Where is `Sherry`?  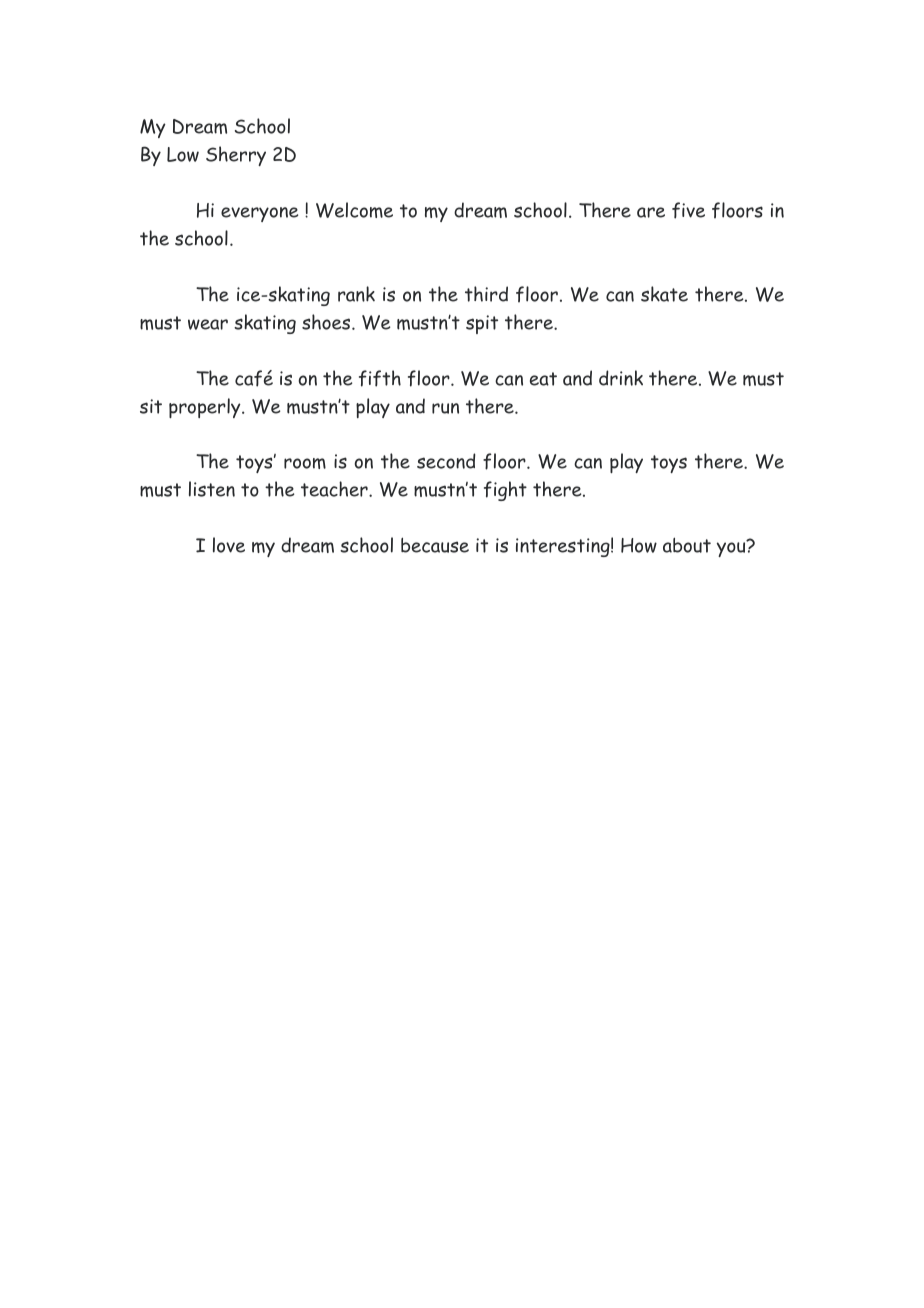 Sherry is located at coordinates (236, 156).
